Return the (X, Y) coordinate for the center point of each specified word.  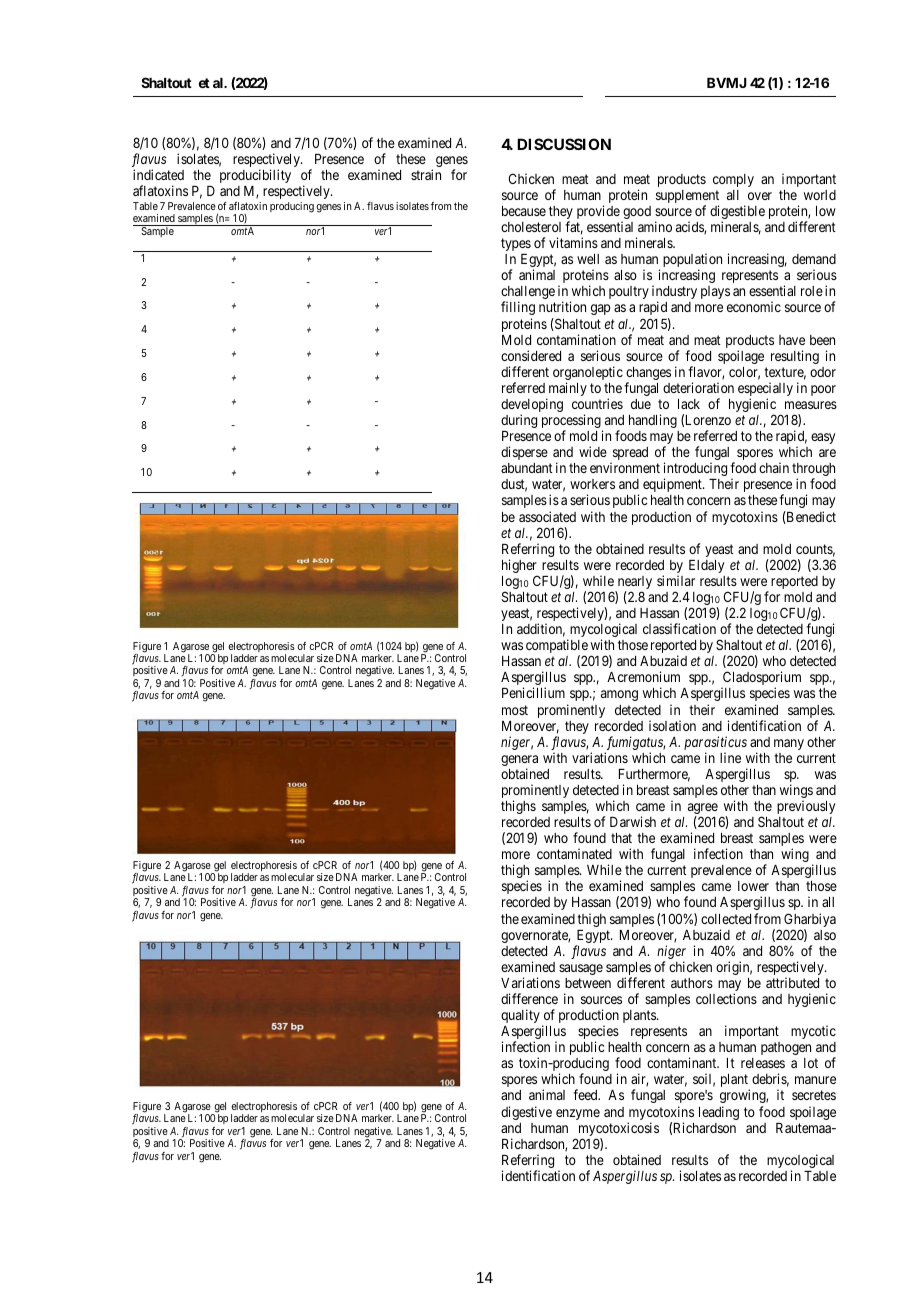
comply (733, 180)
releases (763, 1063)
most (515, 710)
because (524, 211)
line (730, 757)
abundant (527, 468)
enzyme (578, 1114)
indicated (158, 174)
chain (774, 467)
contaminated (574, 853)
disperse (524, 453)
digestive (526, 1113)
